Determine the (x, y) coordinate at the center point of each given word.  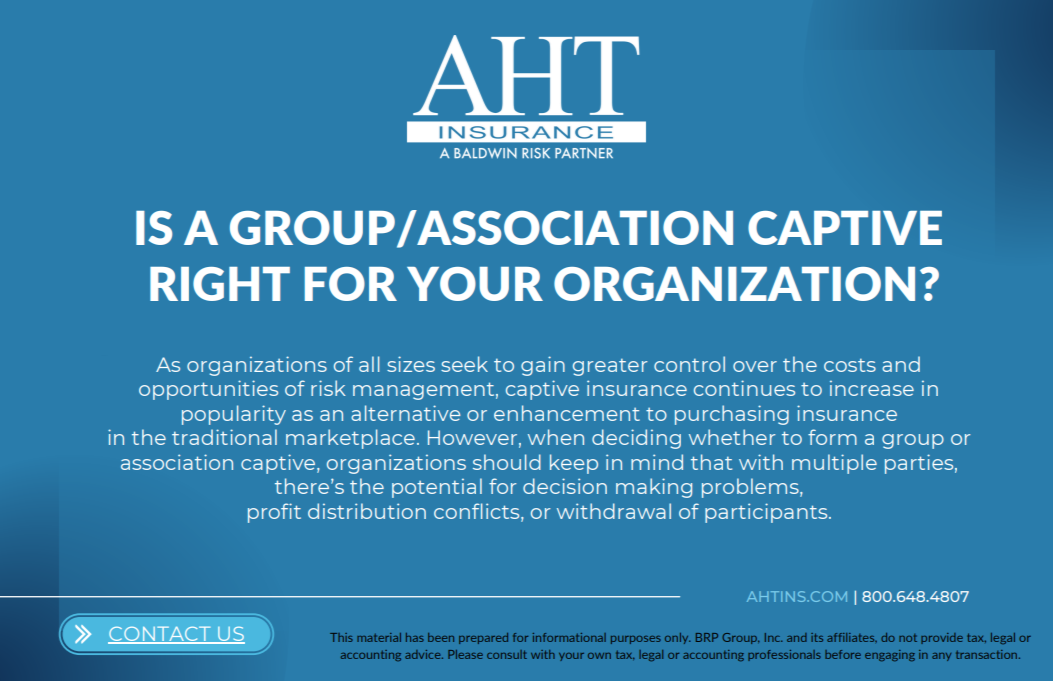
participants (767, 513)
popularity (234, 415)
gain (543, 366)
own (599, 656)
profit (274, 513)
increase (872, 388)
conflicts (478, 512)
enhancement (567, 413)
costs (850, 365)
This (341, 637)
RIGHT (220, 284)
